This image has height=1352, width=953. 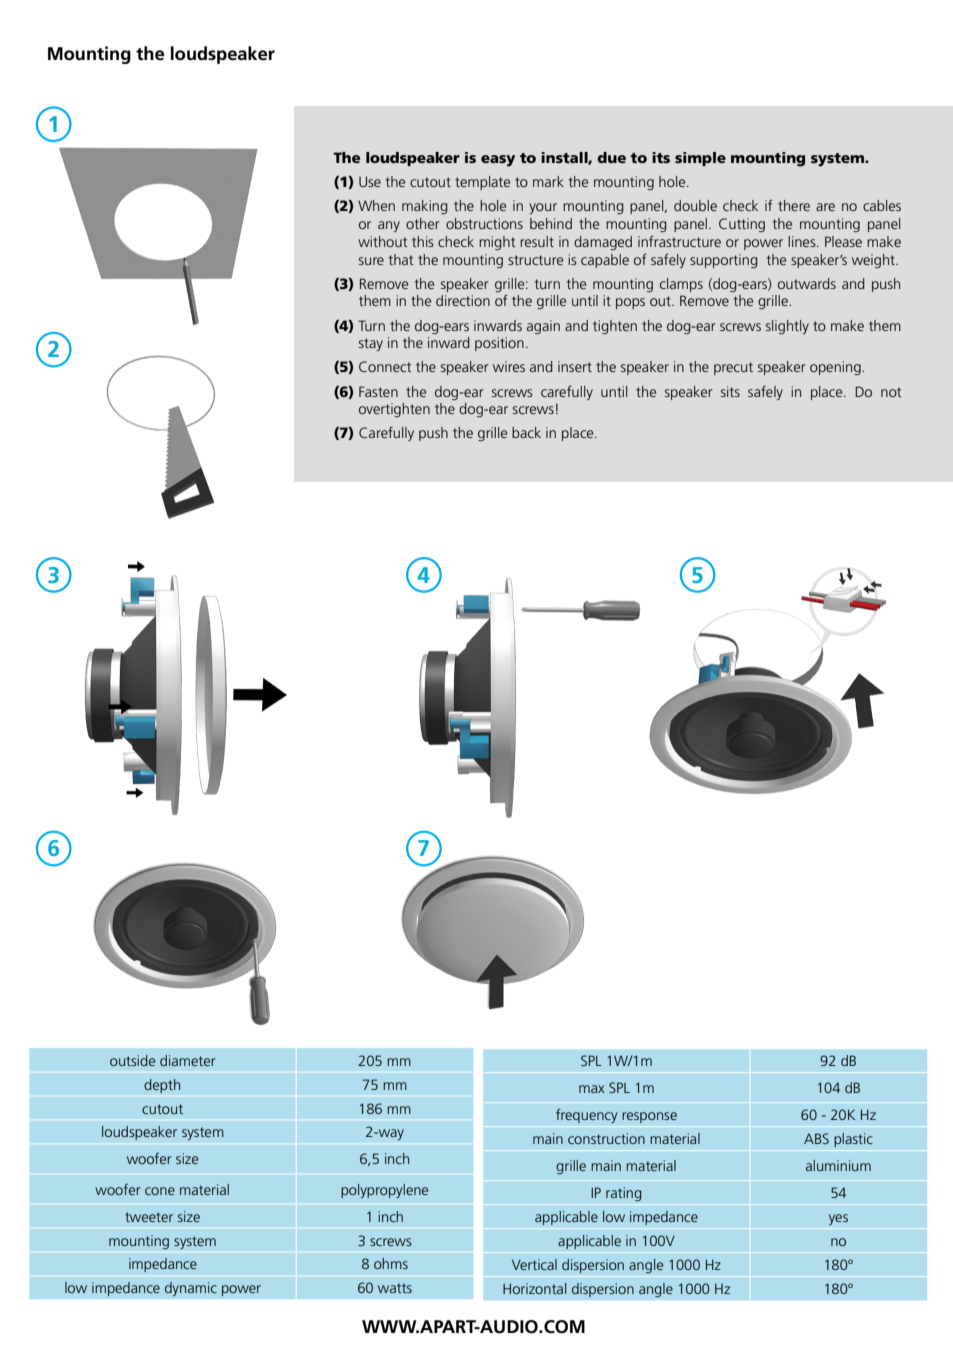 What do you see at coordinates (385, 366) in the image?
I see `Connect` at bounding box center [385, 366].
